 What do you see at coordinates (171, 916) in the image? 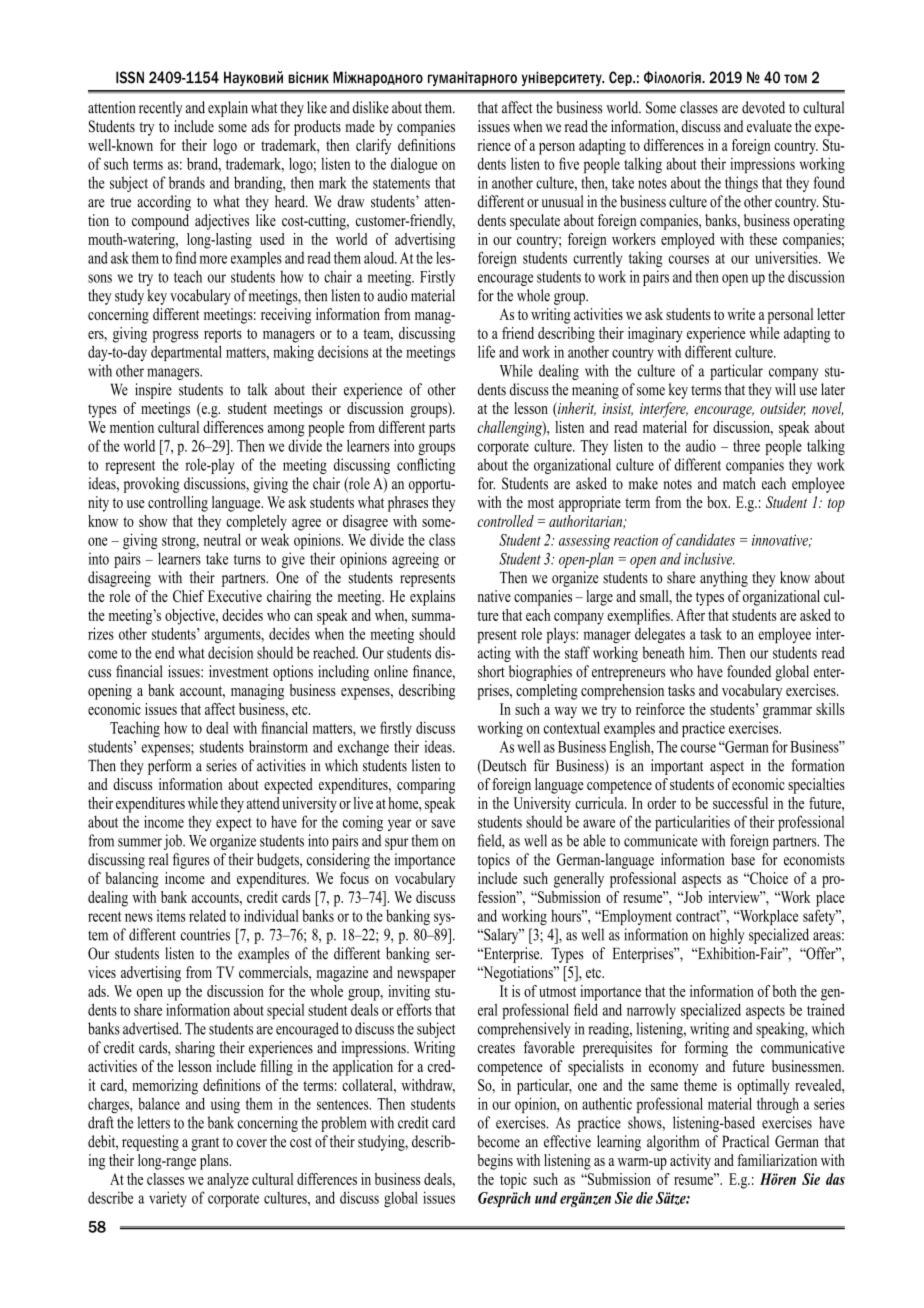
I see `items` at bounding box center [171, 916].
